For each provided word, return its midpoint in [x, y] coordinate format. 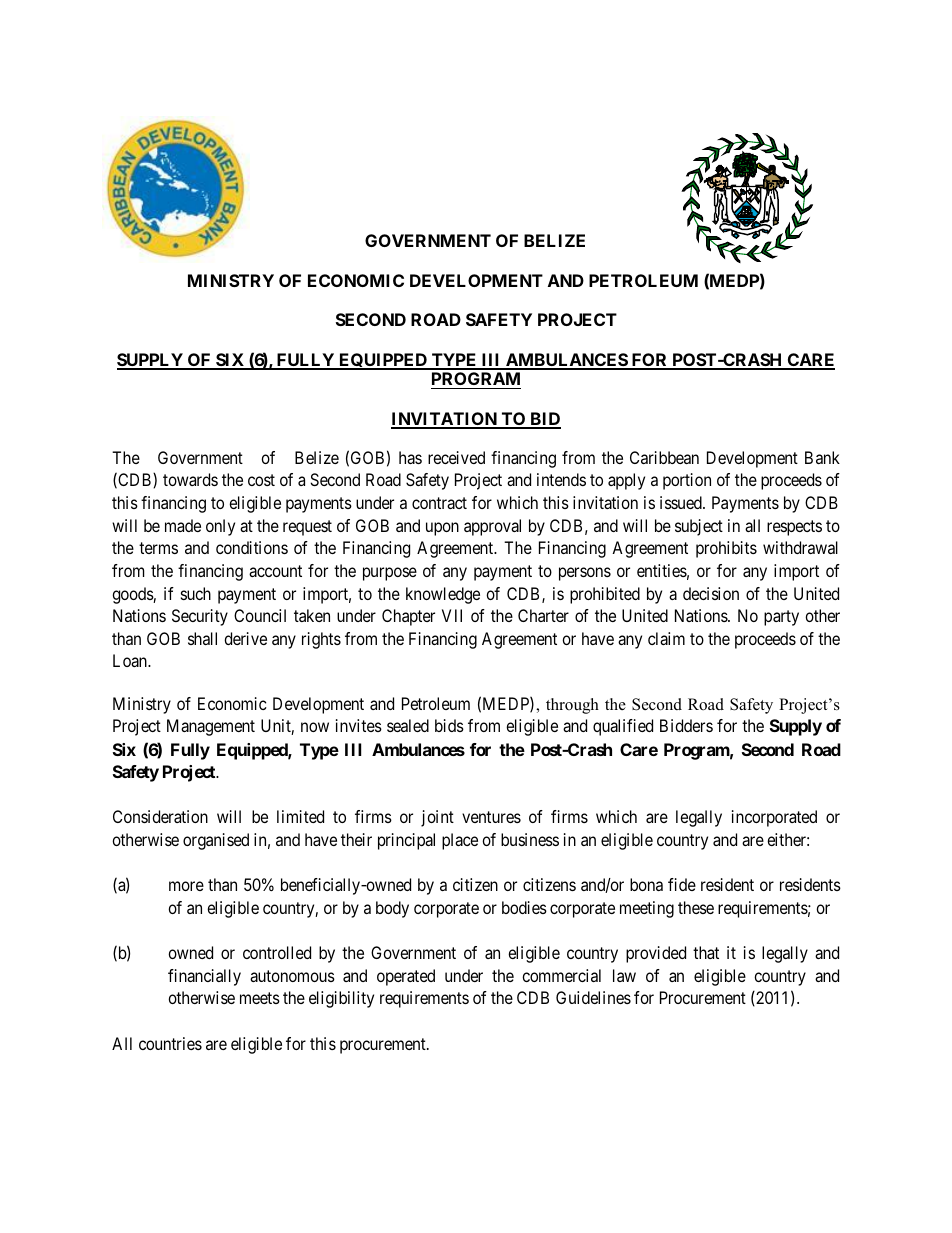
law [624, 975]
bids [449, 725]
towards [190, 479]
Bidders [686, 725]
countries [170, 1043]
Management [211, 727]
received [456, 457]
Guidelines [593, 997]
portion [687, 481]
